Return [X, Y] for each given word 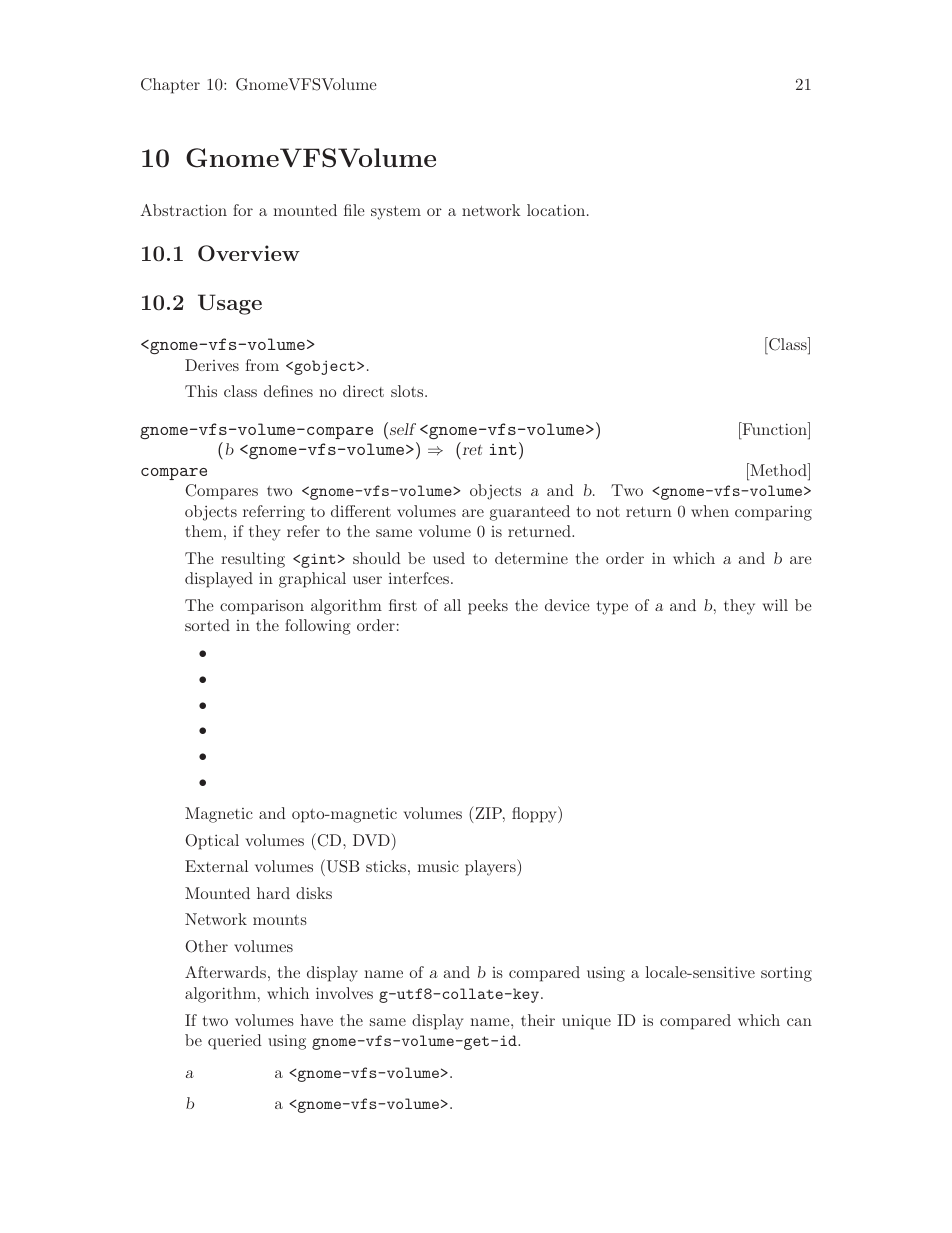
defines [288, 391]
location [556, 210]
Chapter [170, 86]
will [775, 605]
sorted [207, 625]
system [396, 213]
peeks [488, 607]
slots [408, 391]
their [538, 1020]
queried [235, 1042]
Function [774, 428]
